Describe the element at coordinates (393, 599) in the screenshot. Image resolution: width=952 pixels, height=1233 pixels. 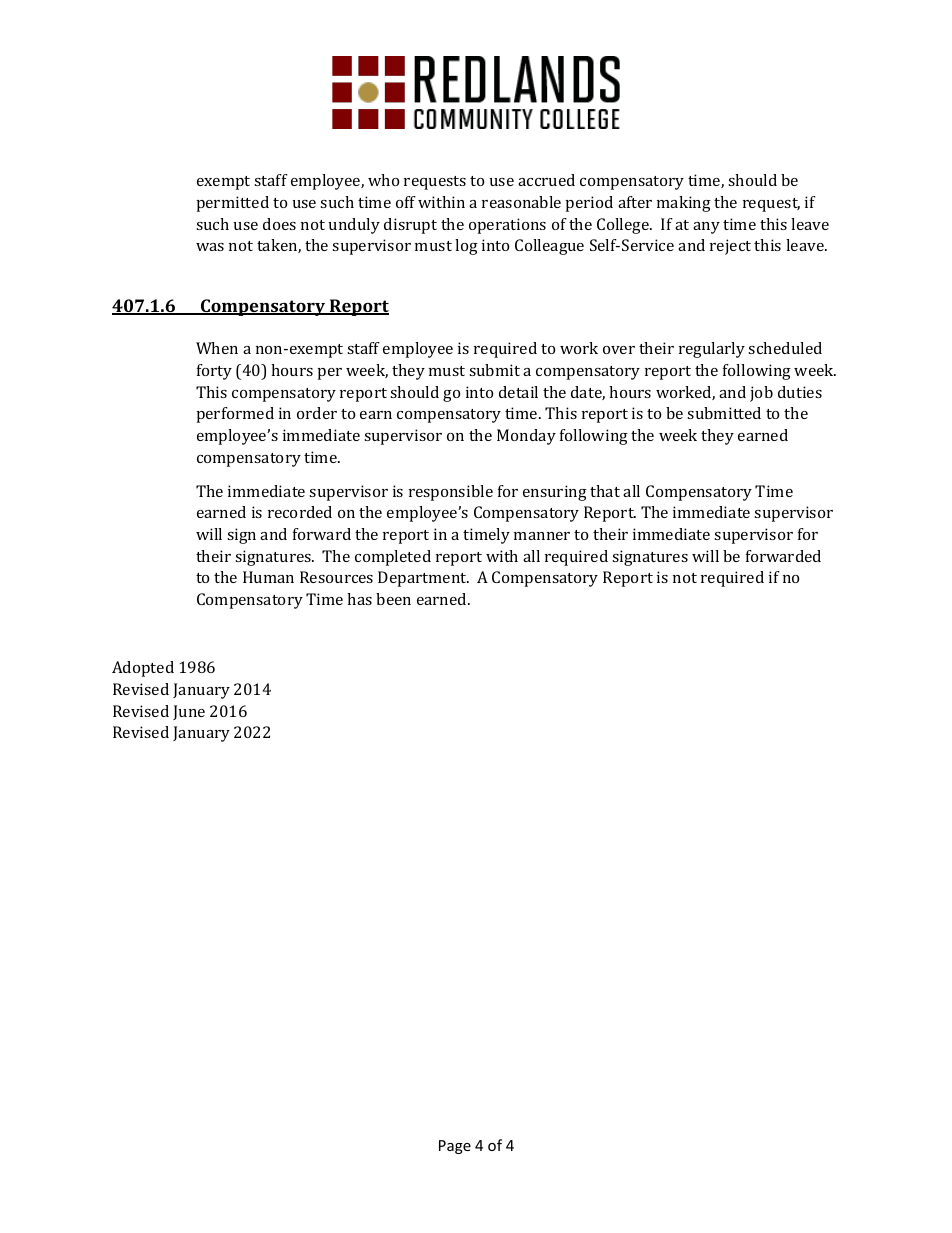
I see `been` at that location.
